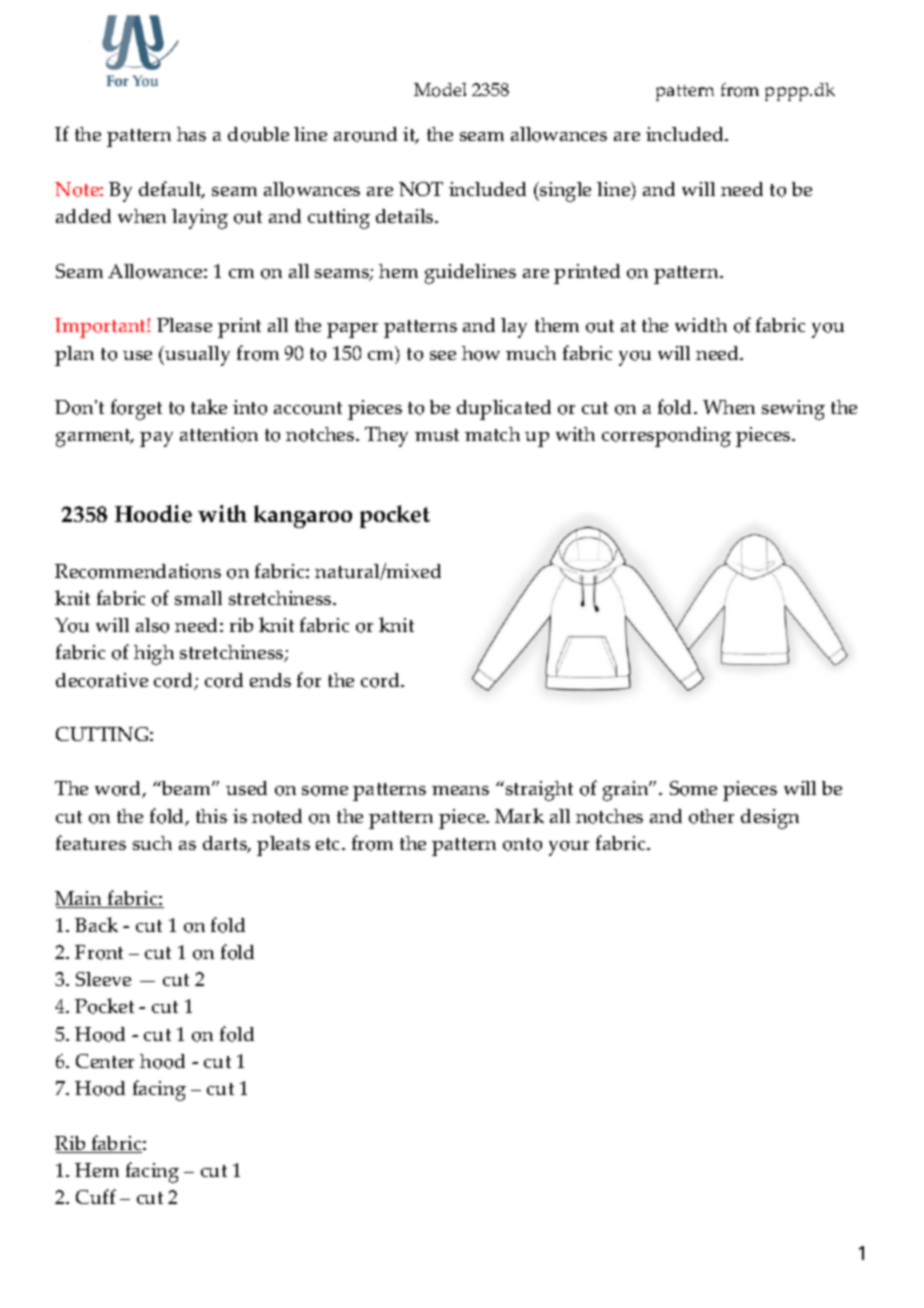  I want to click on your, so click(569, 848).
